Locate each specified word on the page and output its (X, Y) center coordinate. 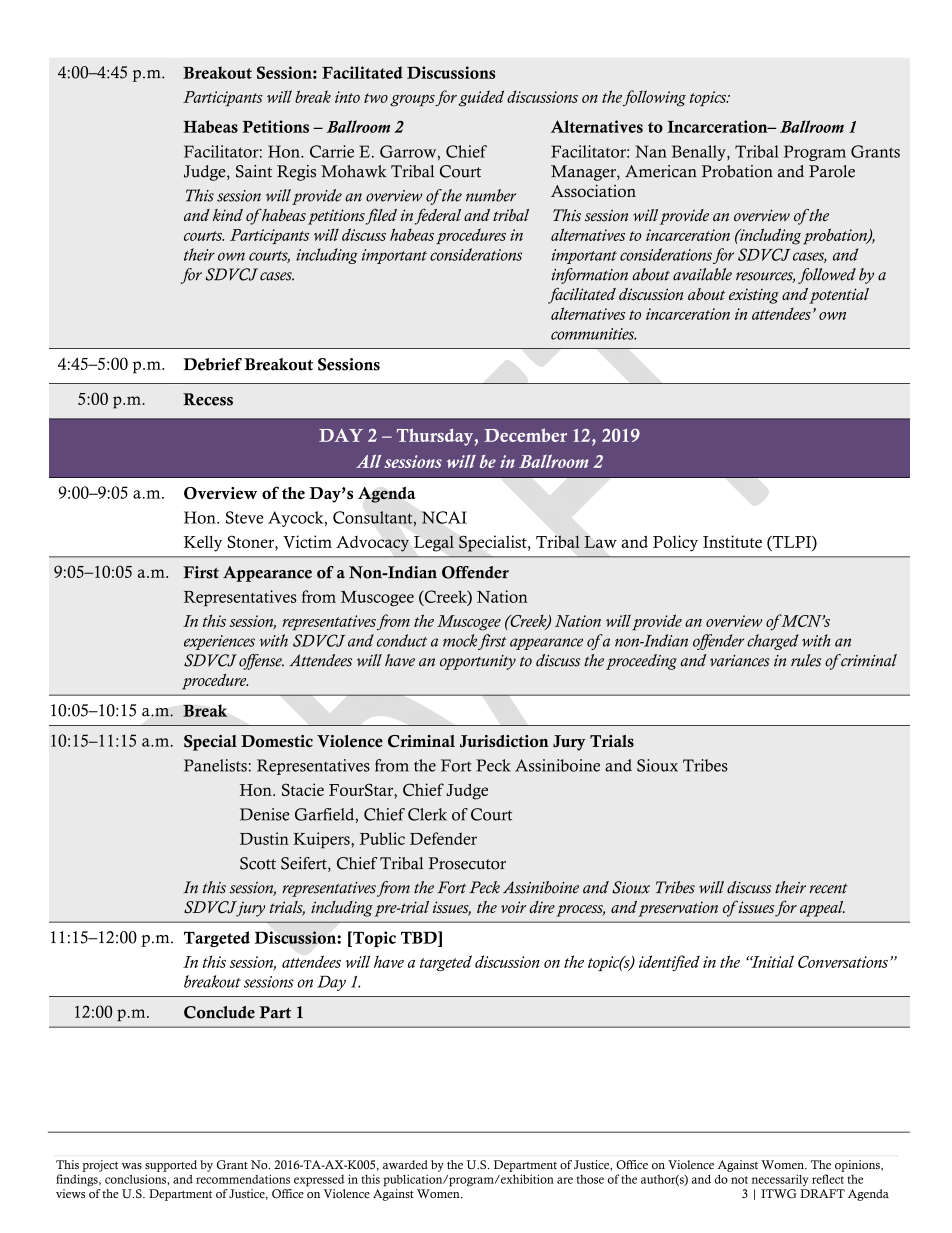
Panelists (215, 765)
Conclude (219, 1012)
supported (171, 1166)
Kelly (203, 543)
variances (740, 661)
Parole (832, 171)
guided (481, 98)
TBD (420, 937)
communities (593, 334)
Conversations (843, 962)
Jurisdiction (504, 741)
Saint (254, 171)
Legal (434, 544)
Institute (732, 541)
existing (754, 296)
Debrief (212, 364)
